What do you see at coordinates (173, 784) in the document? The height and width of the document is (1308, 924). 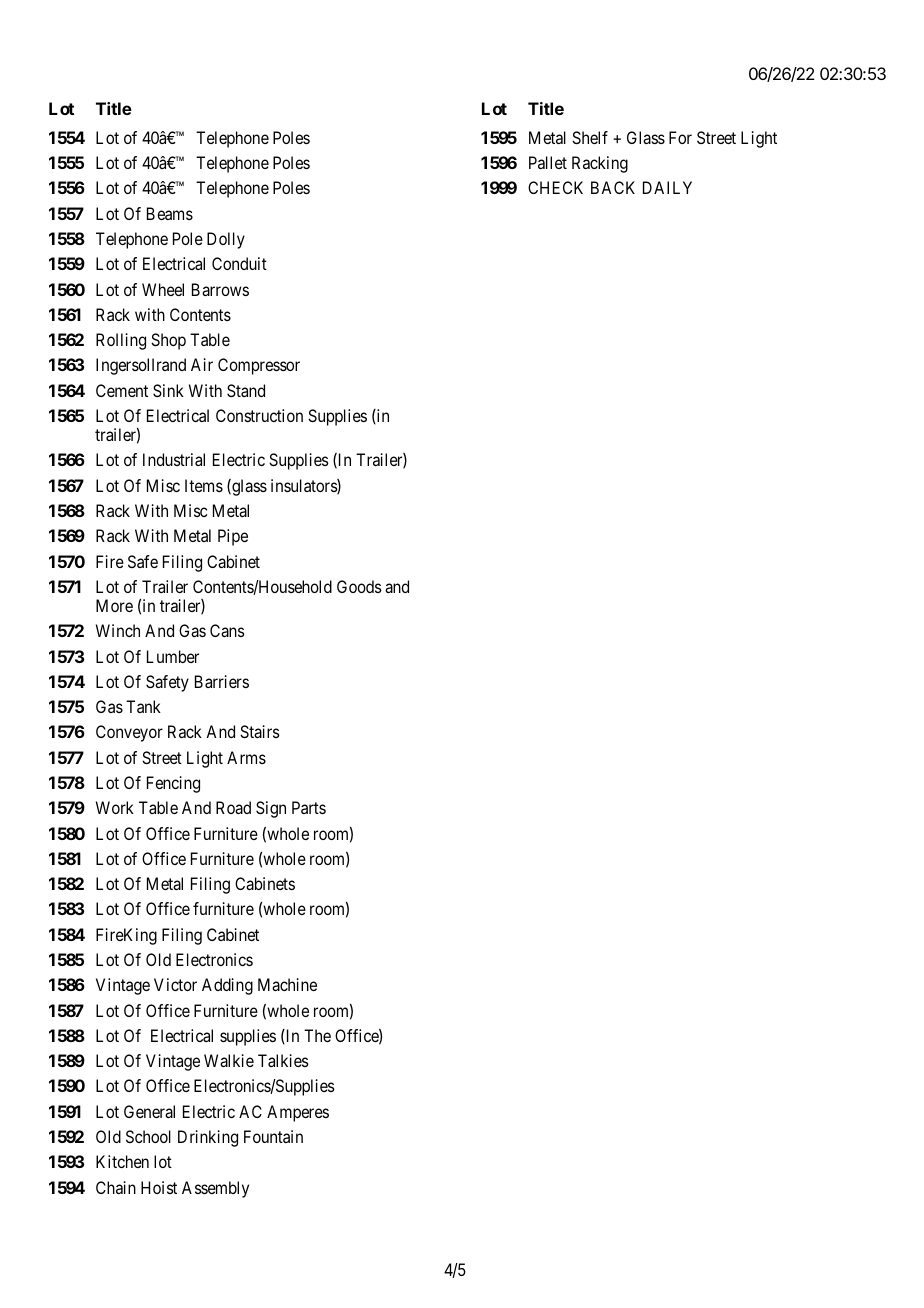 I see `Fencing` at bounding box center [173, 784].
